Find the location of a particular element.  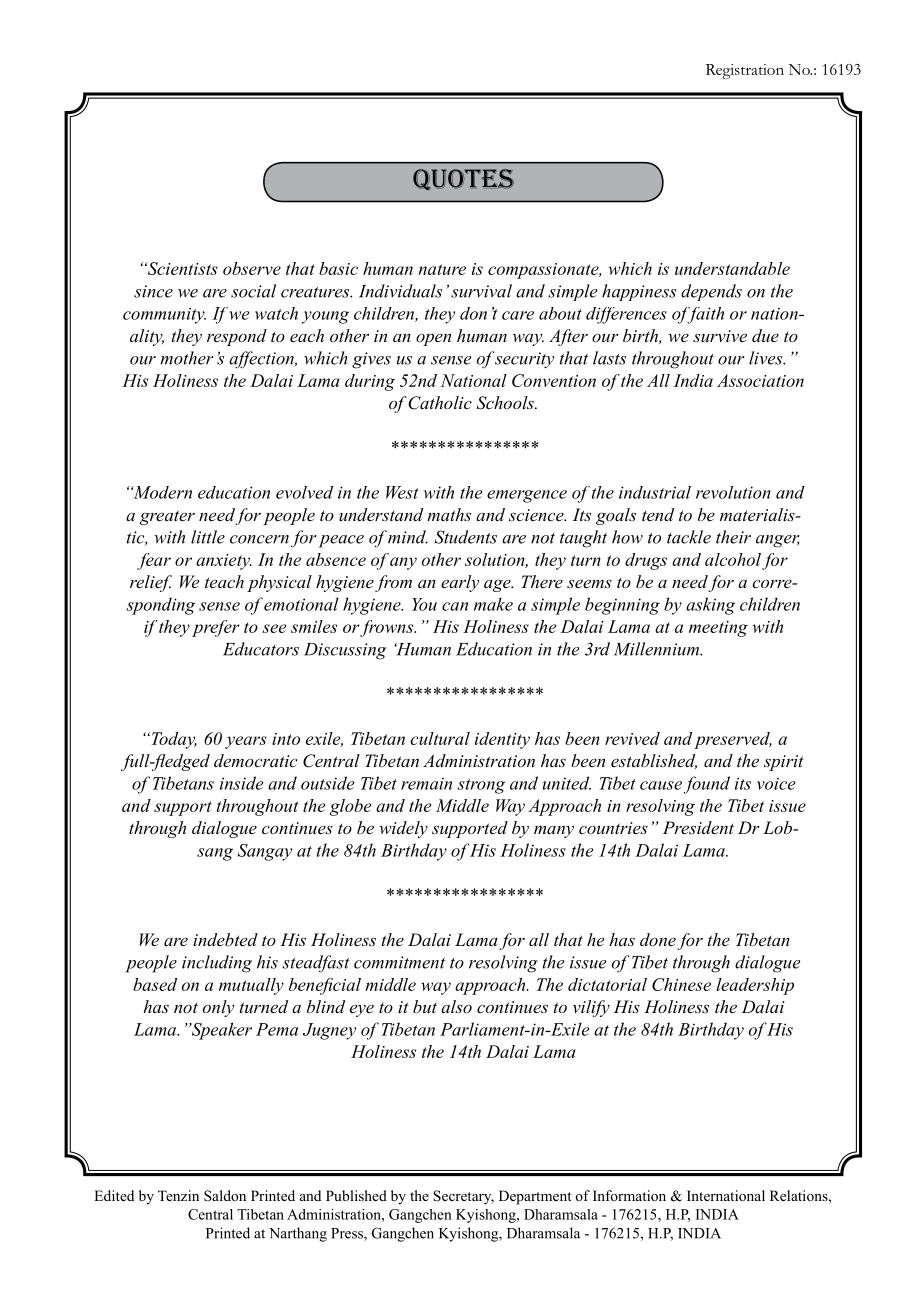

Information is located at coordinates (629, 1195).
